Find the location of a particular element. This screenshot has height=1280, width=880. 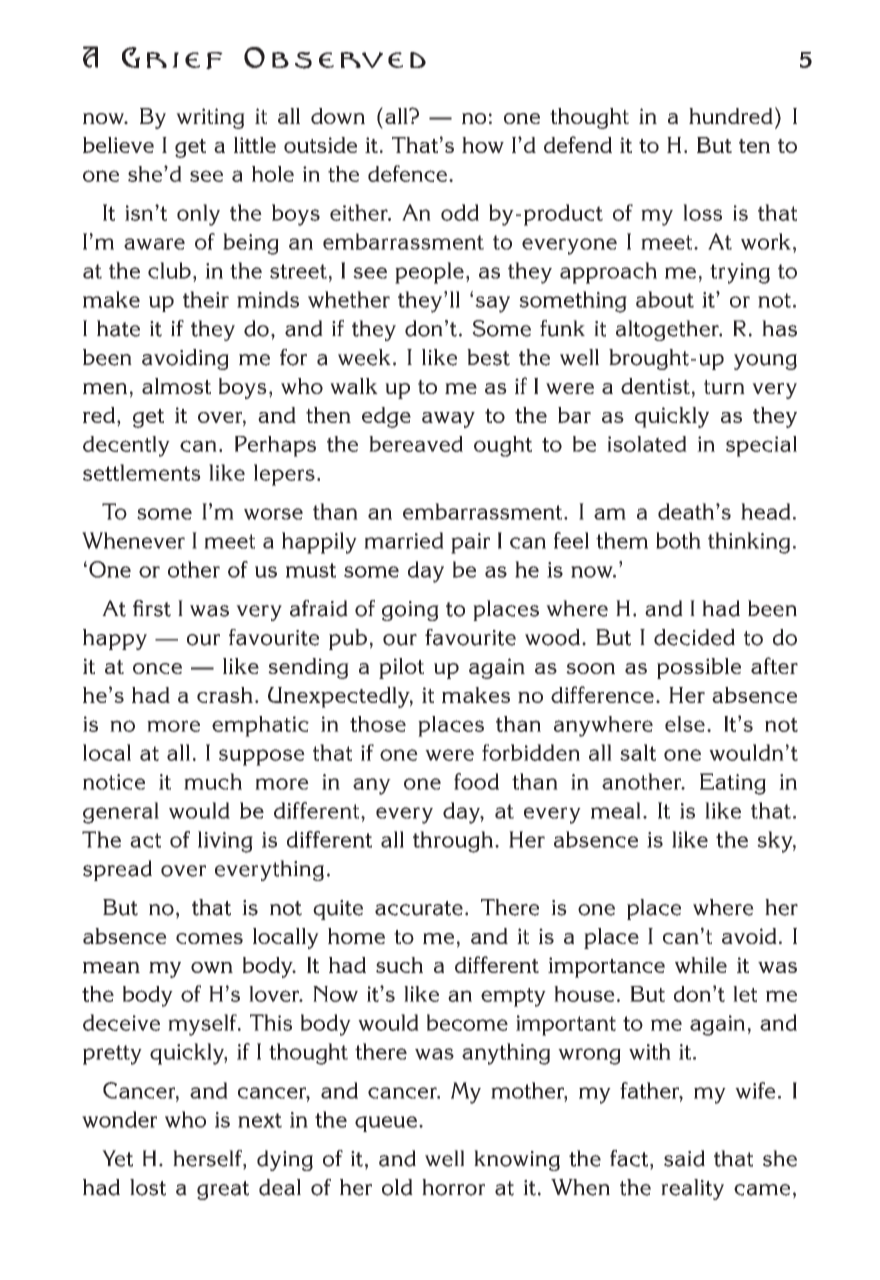

horror is located at coordinates (453, 1187).
